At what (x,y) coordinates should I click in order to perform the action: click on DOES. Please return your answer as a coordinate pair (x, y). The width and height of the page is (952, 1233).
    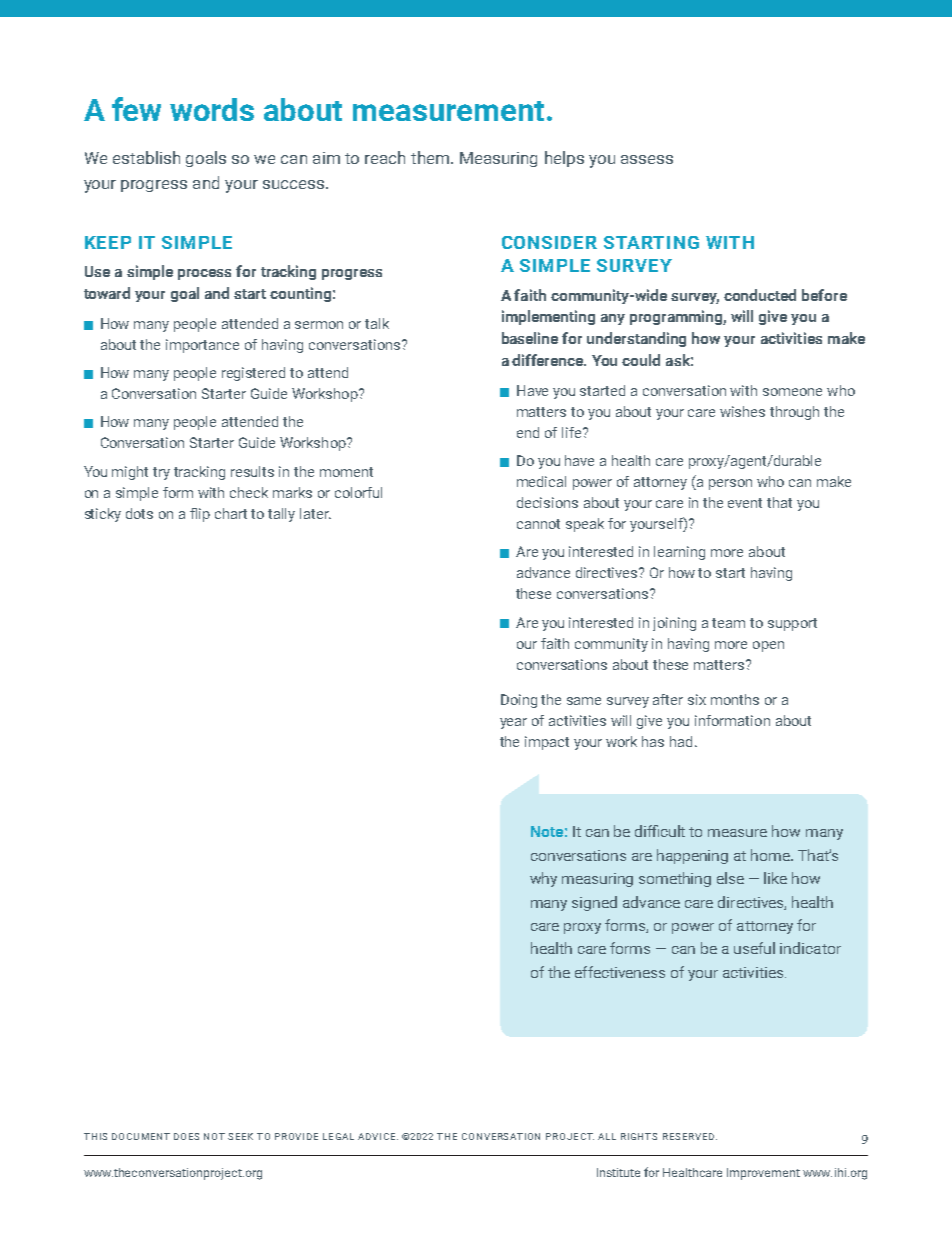
    Looking at the image, I should click on (186, 1136).
